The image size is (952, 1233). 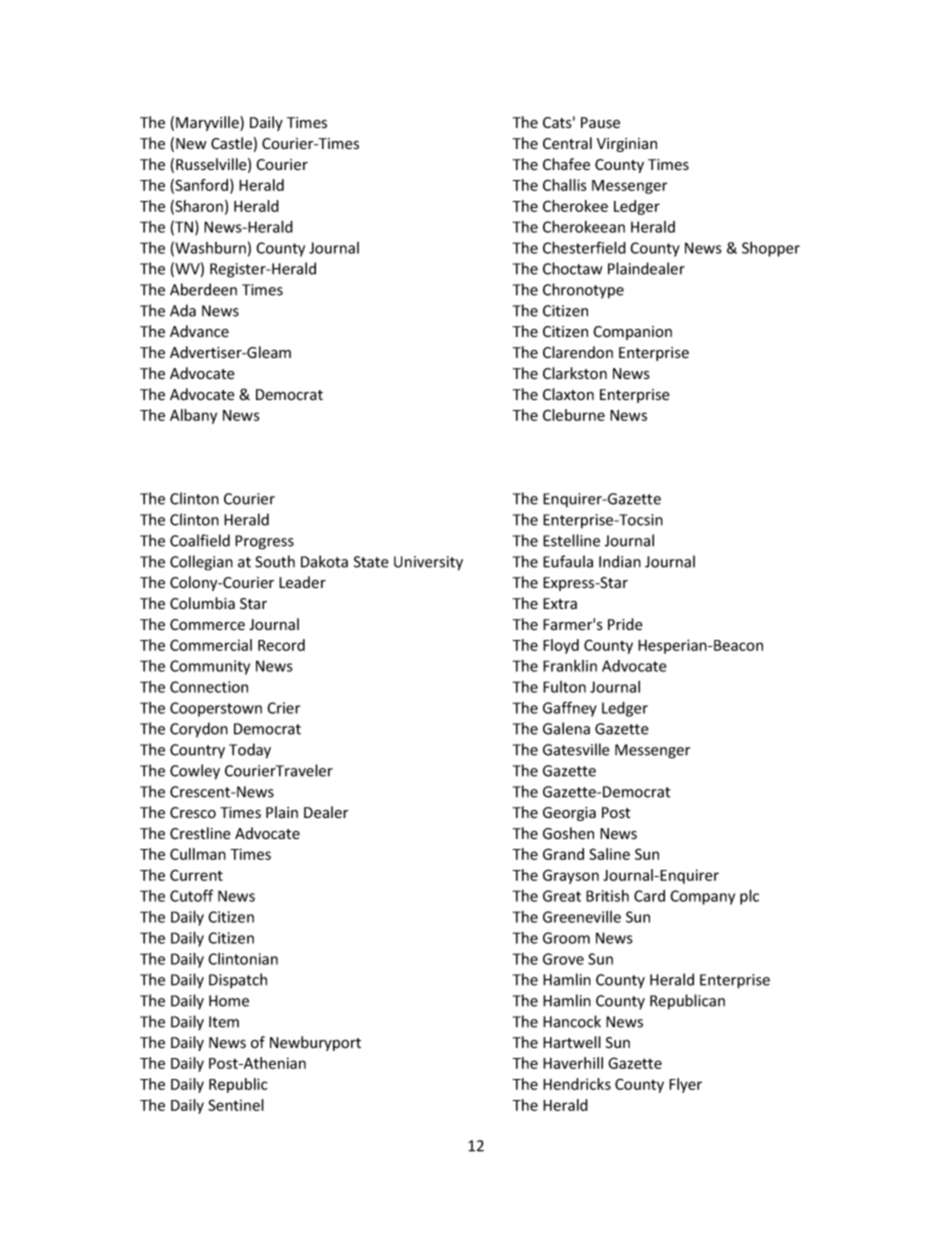 What do you see at coordinates (236, 1105) in the screenshot?
I see `Sentinel` at bounding box center [236, 1105].
